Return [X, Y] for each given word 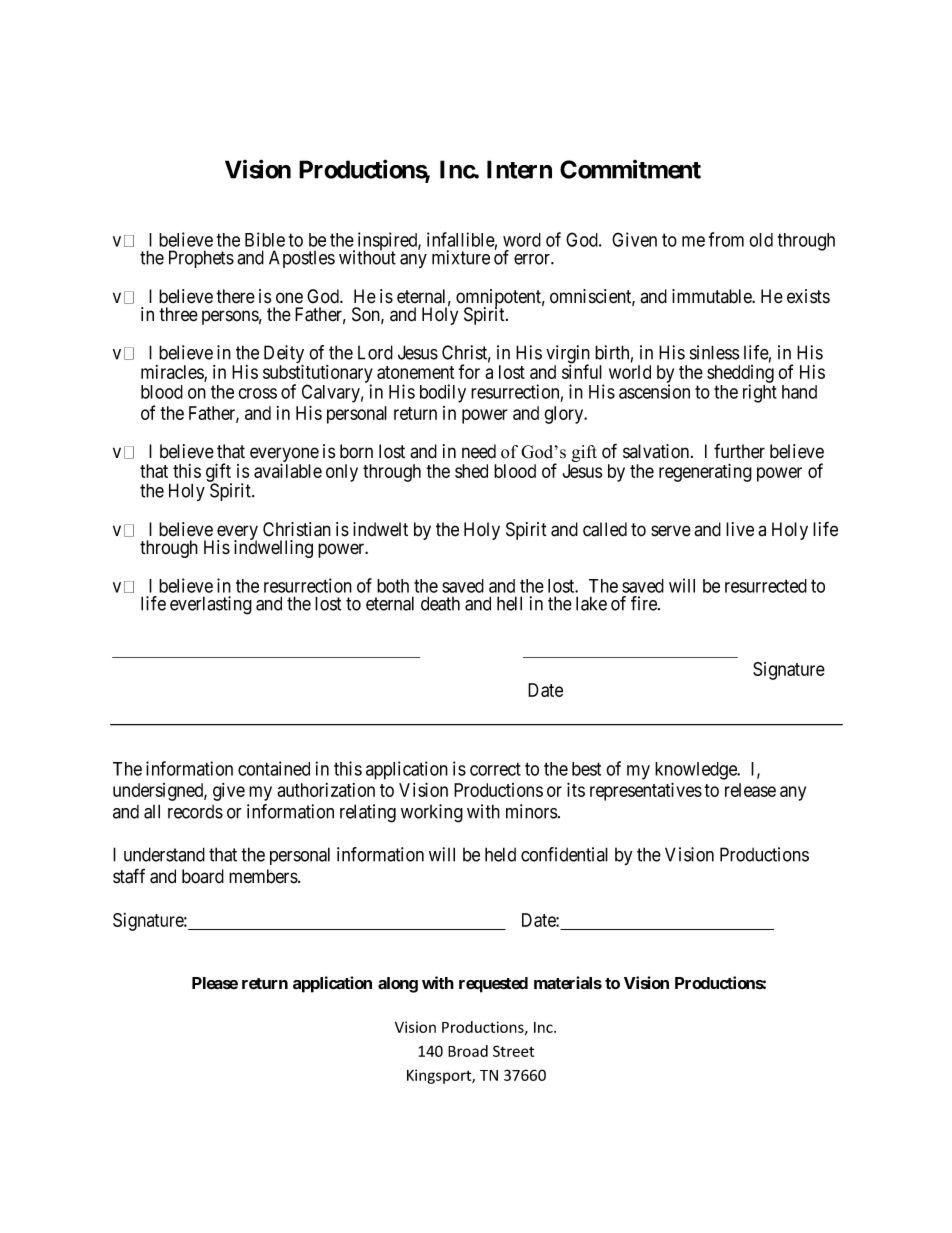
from [726, 239]
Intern [519, 169]
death [440, 603]
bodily [443, 393]
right [760, 393]
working [432, 813]
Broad [468, 1051]
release [750, 790]
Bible [265, 239]
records [195, 812]
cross [257, 393]
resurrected [766, 586]
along [398, 985]
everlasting [211, 605]
